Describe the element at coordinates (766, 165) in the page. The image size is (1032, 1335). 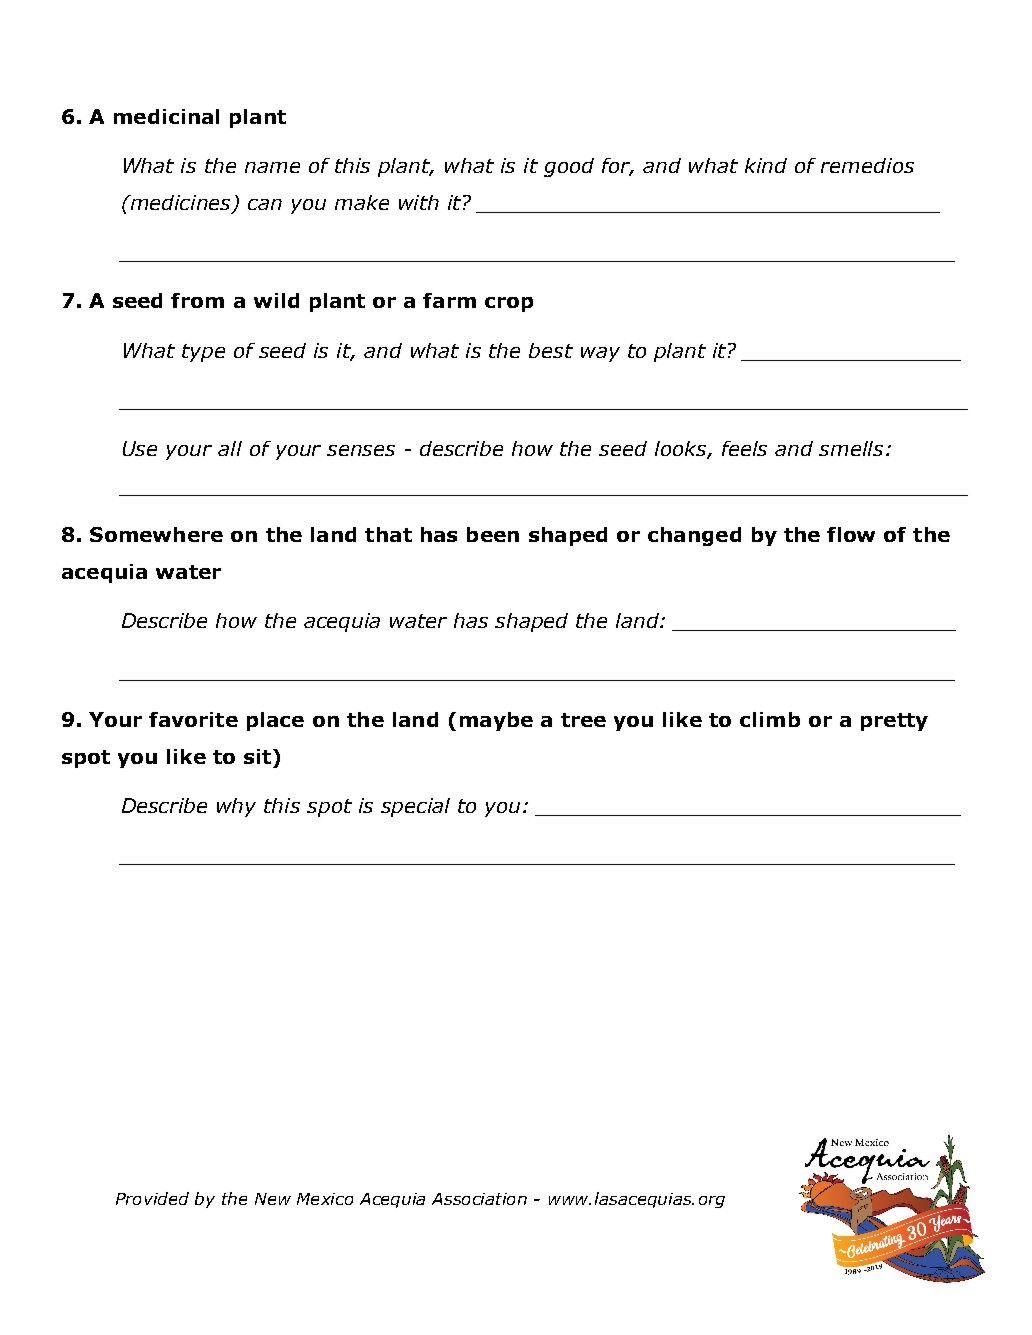
I see `kind` at that location.
